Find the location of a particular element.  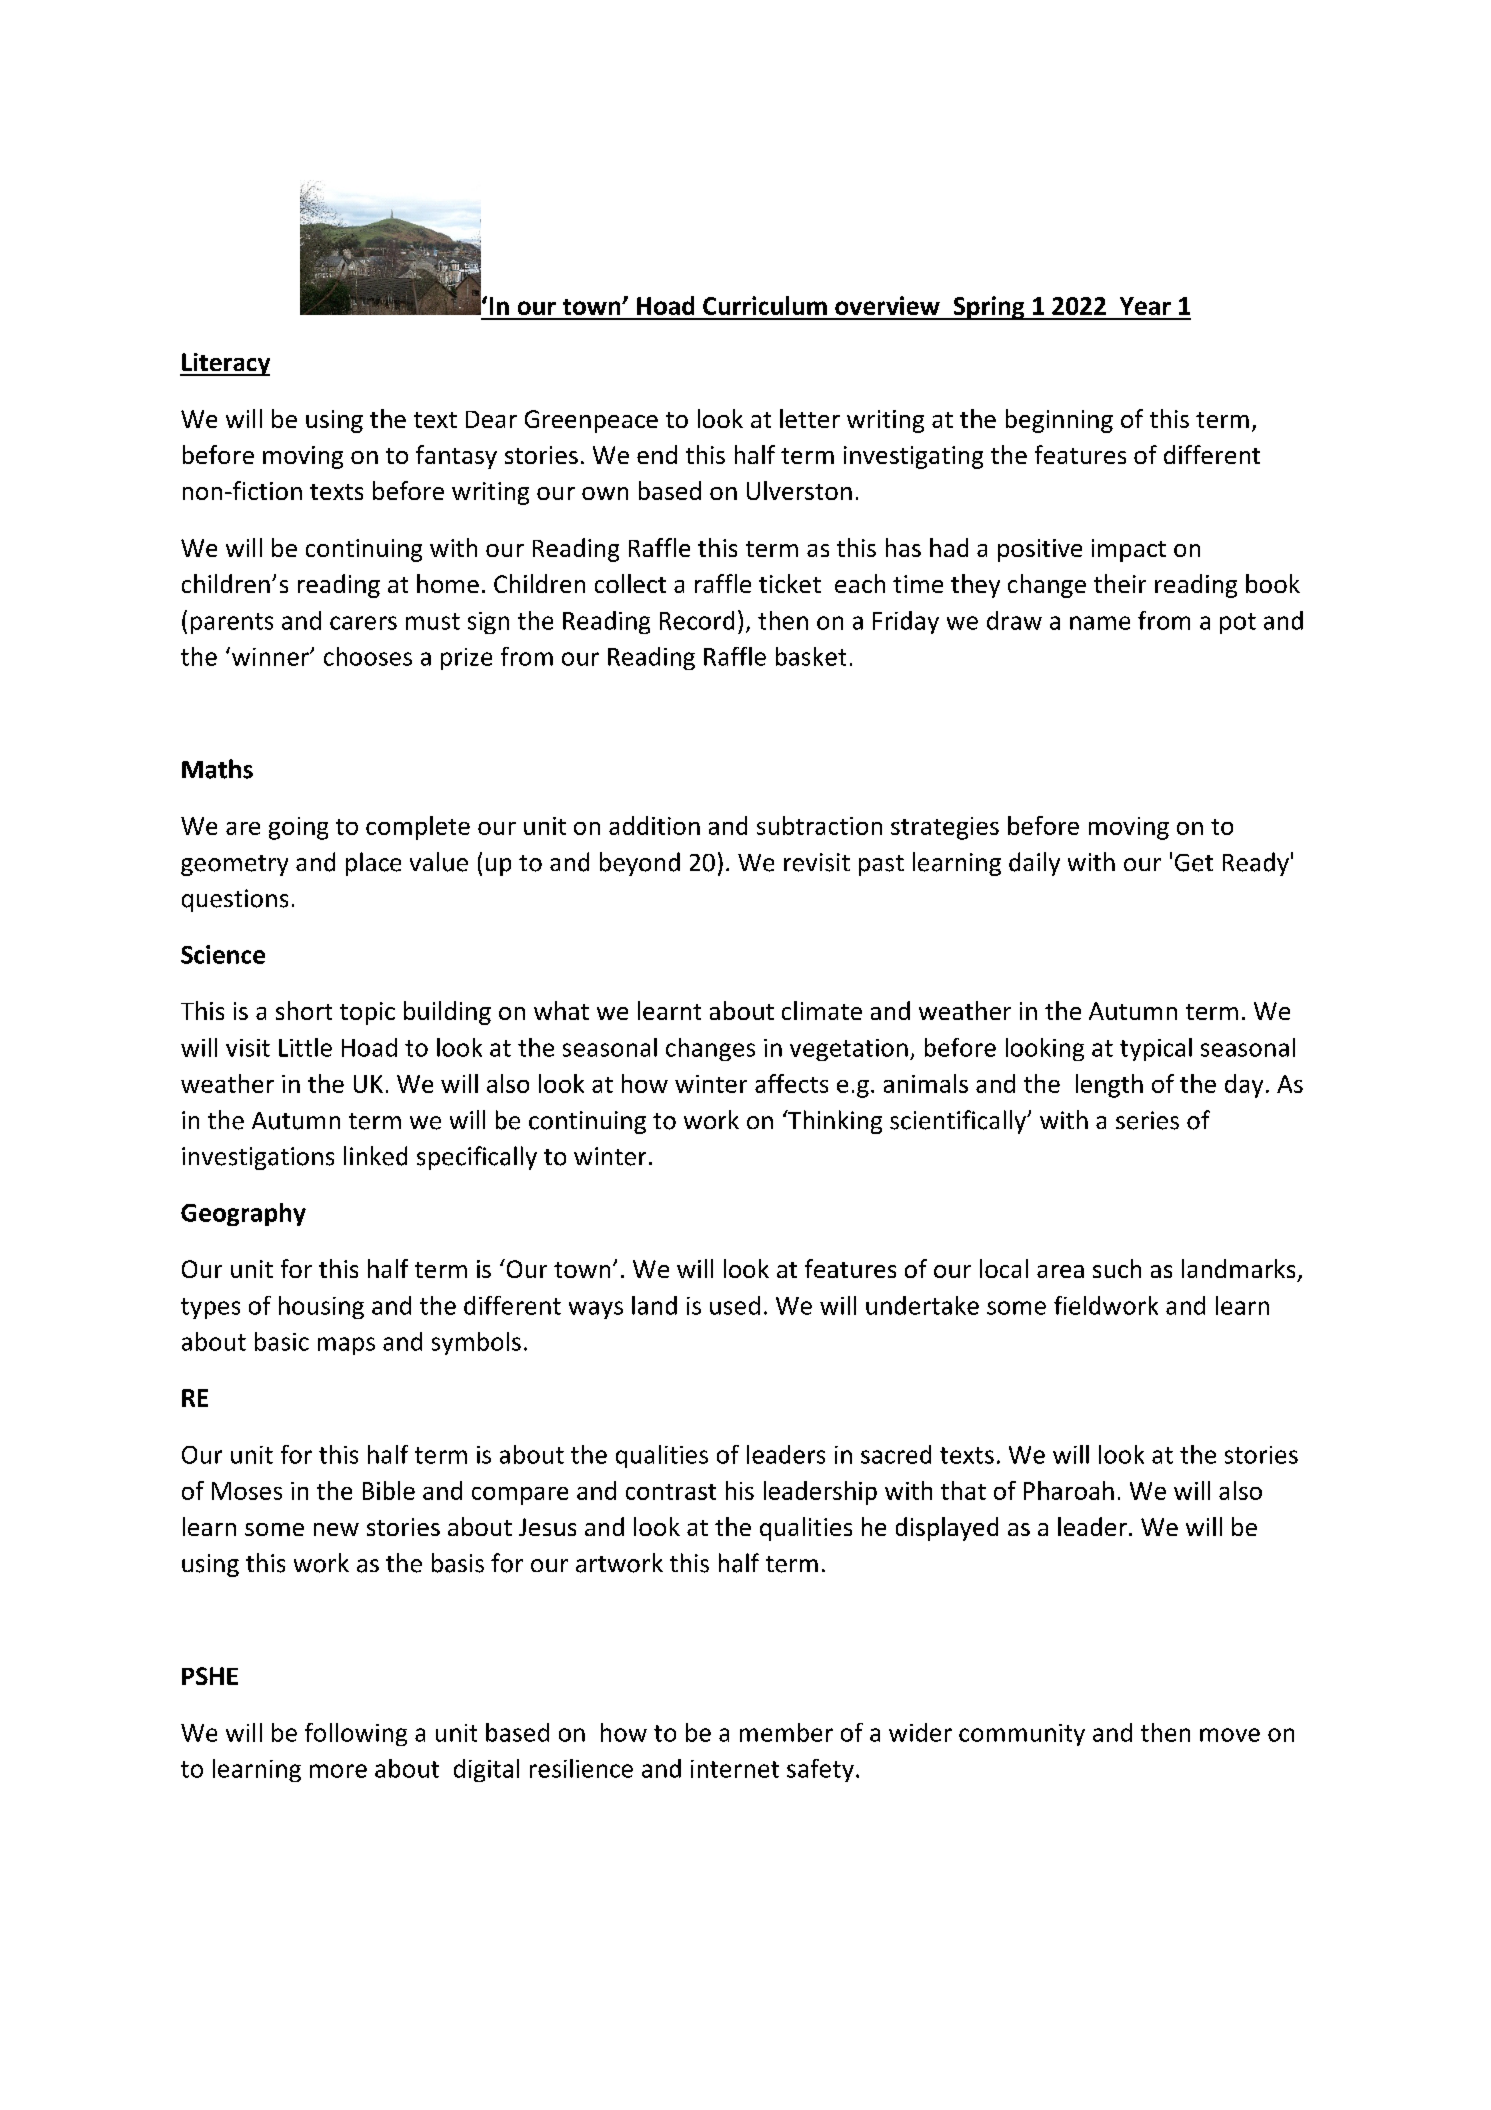

such is located at coordinates (1117, 1268).
